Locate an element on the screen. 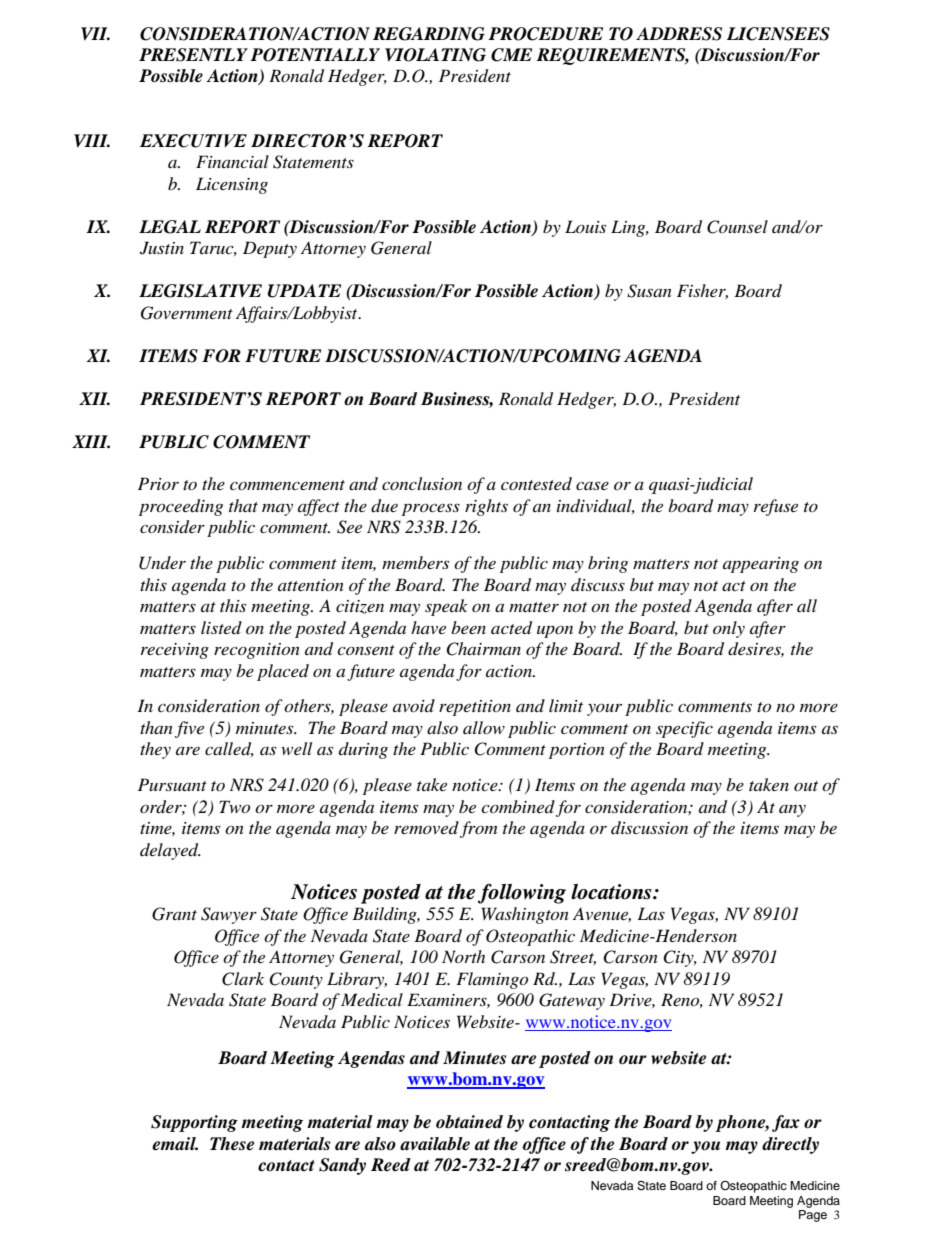 Image resolution: width=952 pixels, height=1233 pixels. any is located at coordinates (792, 811).
